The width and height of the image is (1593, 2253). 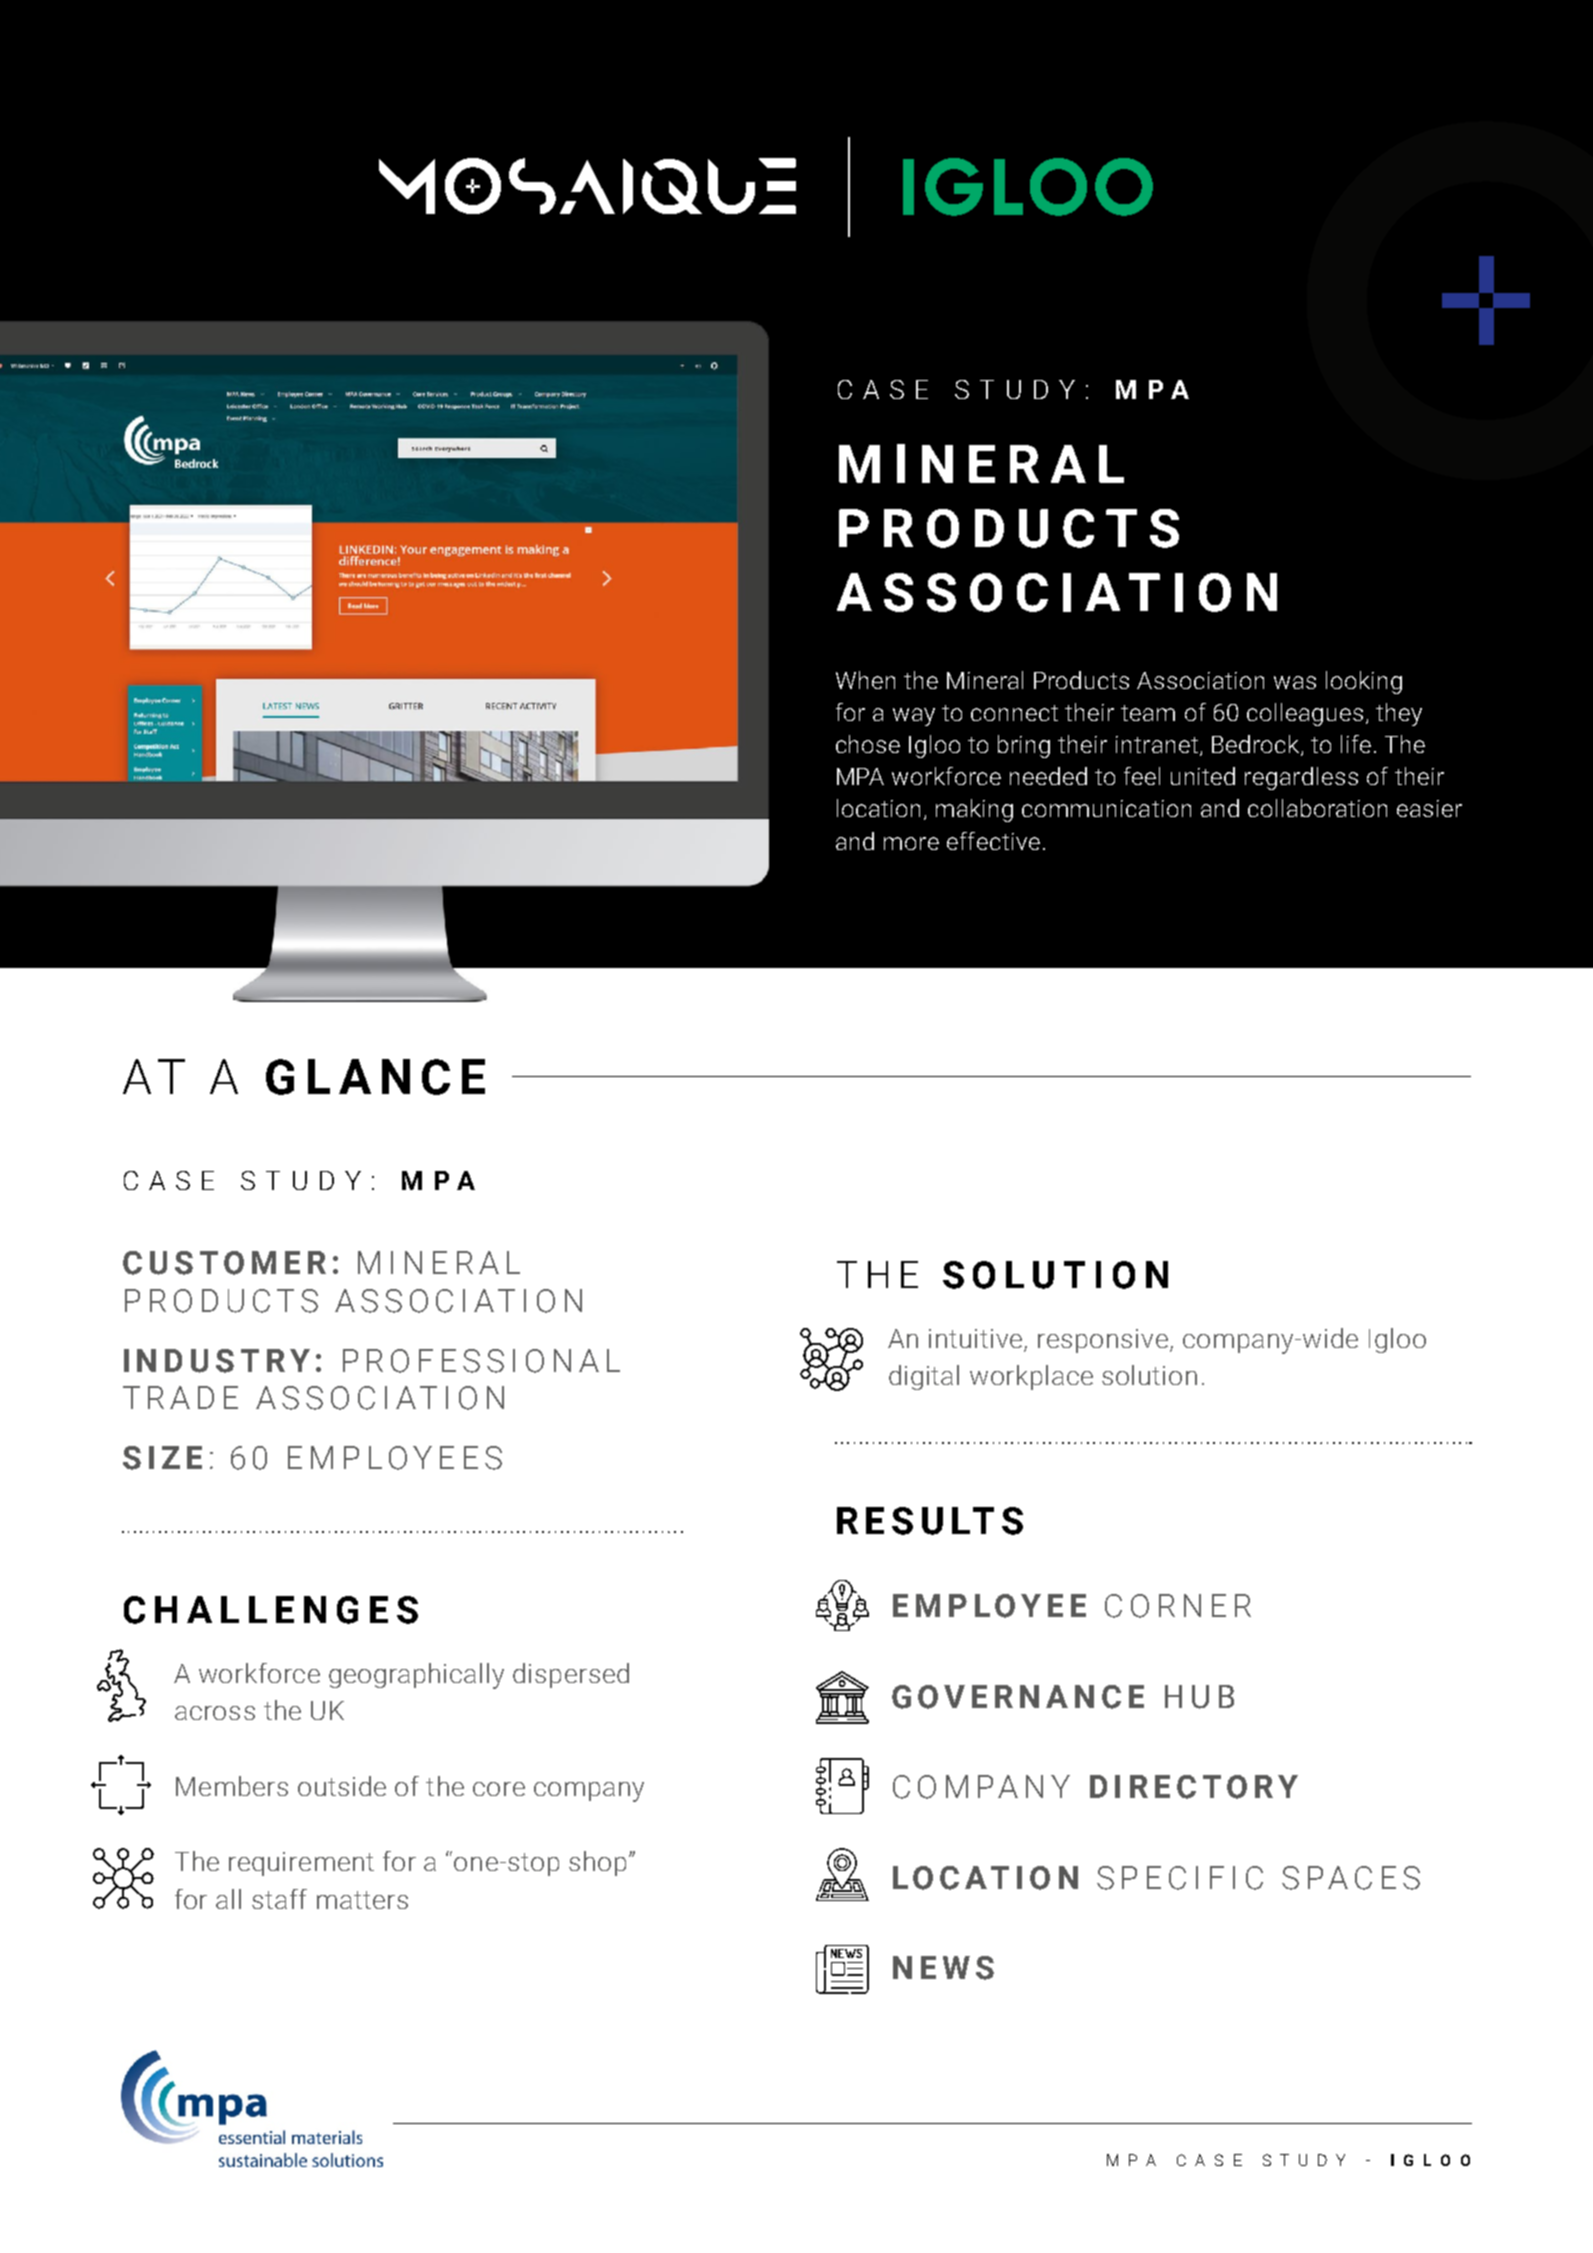 What do you see at coordinates (224, 1263) in the image?
I see `CUSTOMER` at bounding box center [224, 1263].
